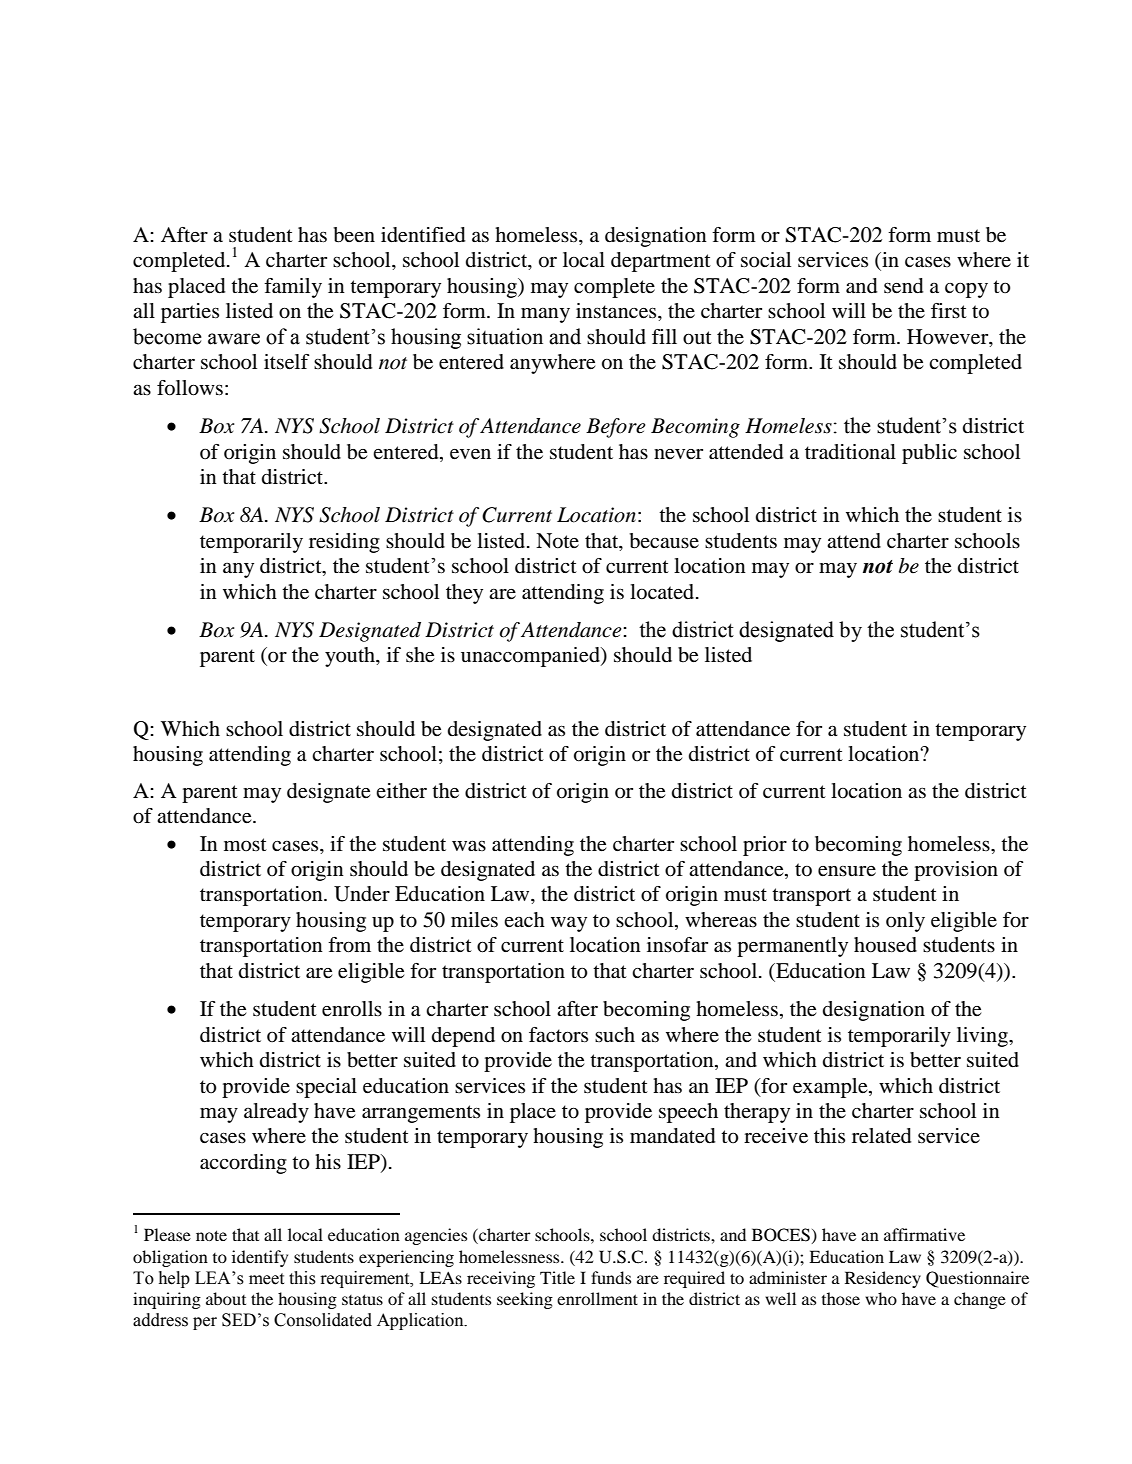 This page has height=1464, width=1132. What do you see at coordinates (847, 871) in the page?
I see `ensure` at bounding box center [847, 871].
